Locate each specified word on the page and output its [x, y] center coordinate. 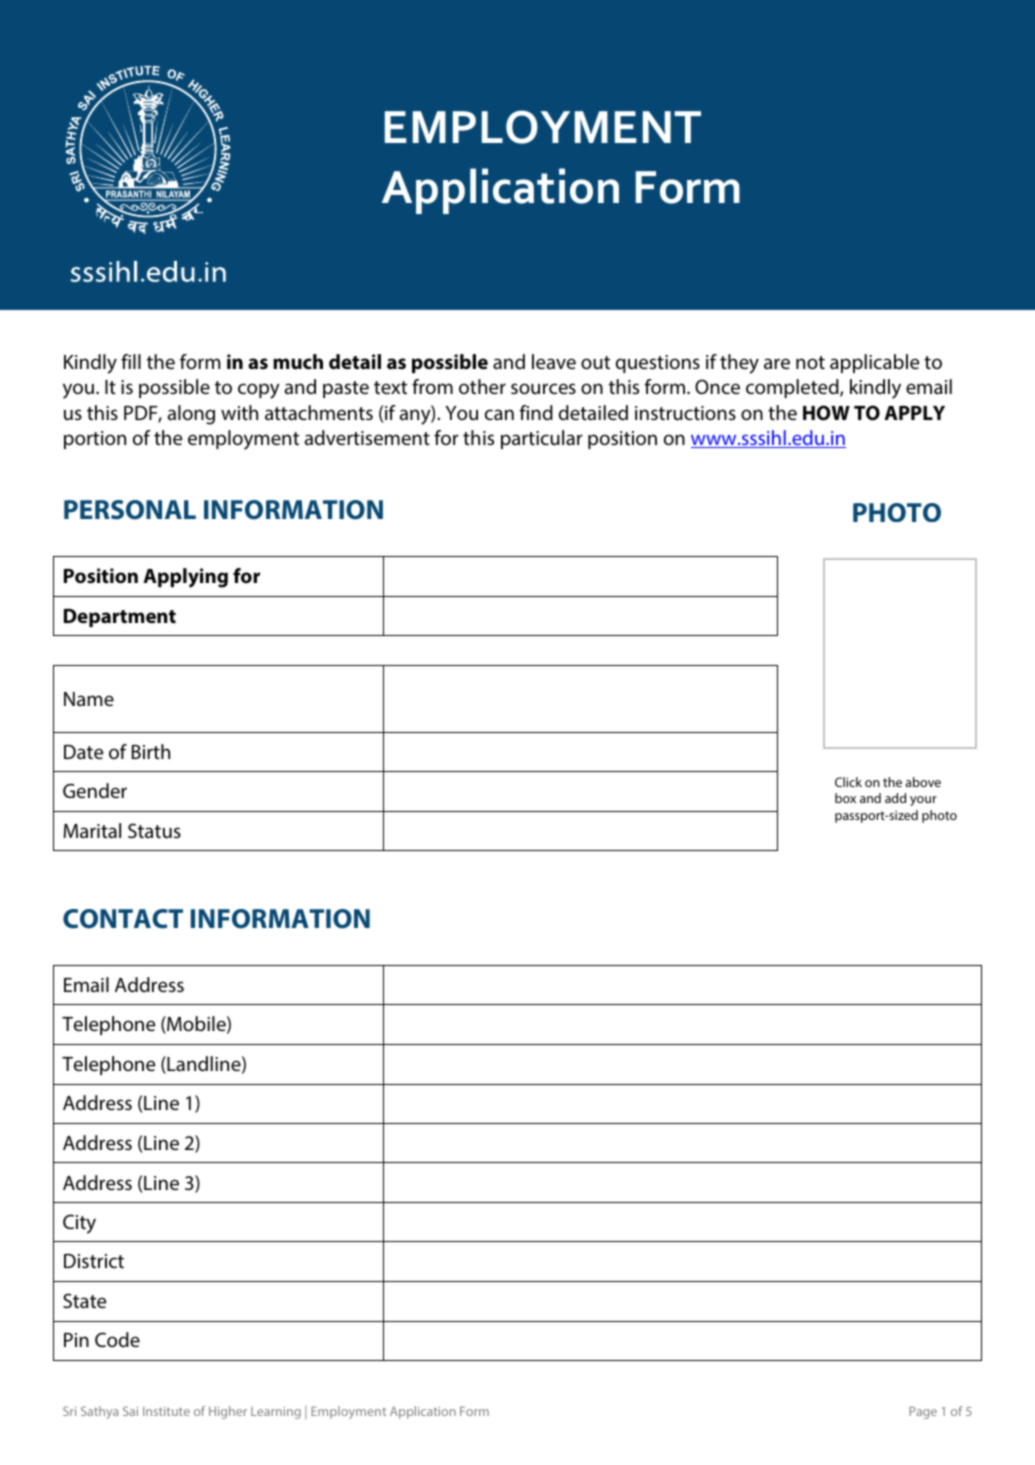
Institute [166, 1411]
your [923, 801]
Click [848, 782]
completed [793, 388]
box [845, 798]
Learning [276, 1413]
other [482, 386]
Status [154, 831]
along [191, 415]
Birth [151, 751]
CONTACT [123, 919]
